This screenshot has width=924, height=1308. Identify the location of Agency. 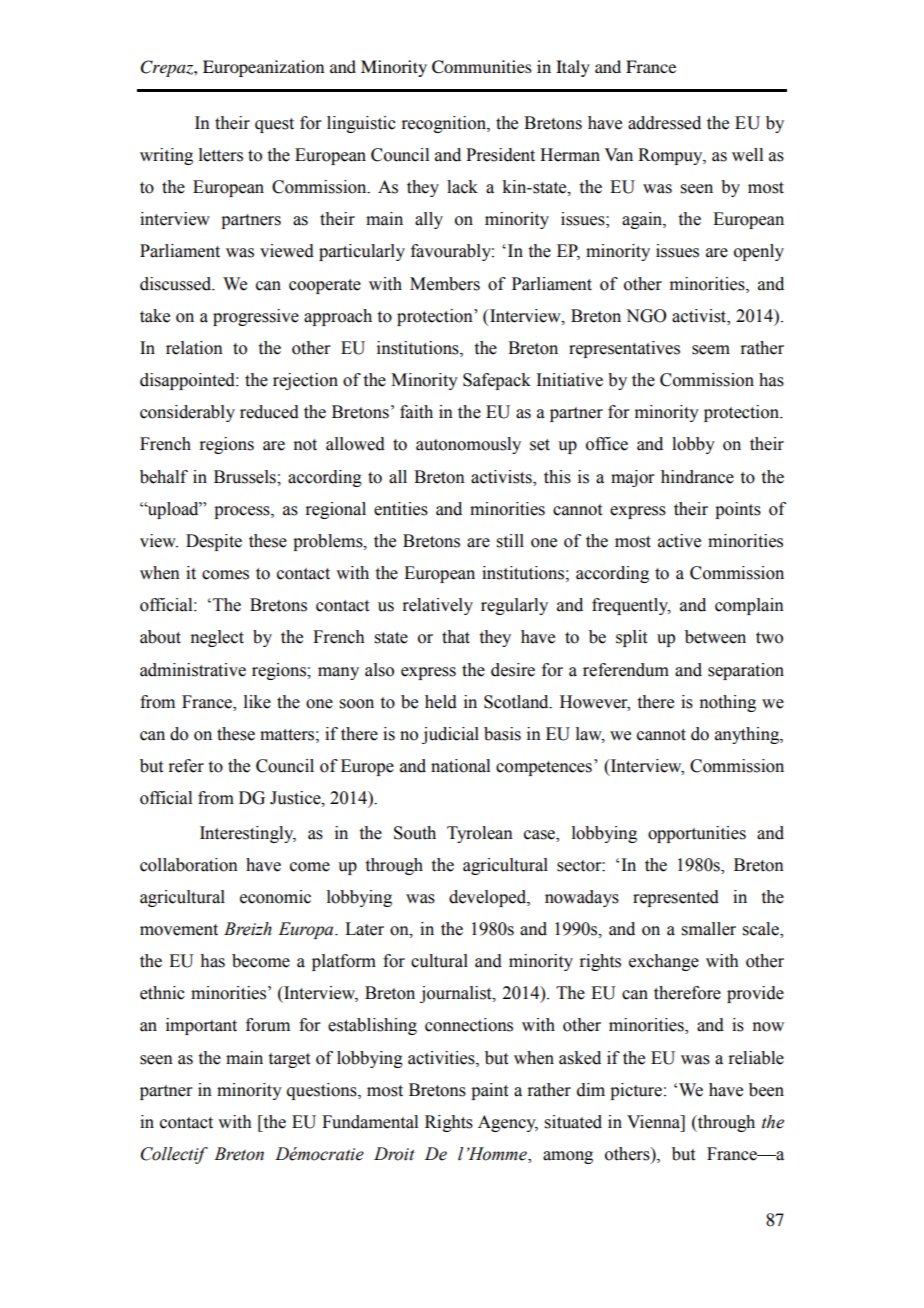
(508, 1123).
